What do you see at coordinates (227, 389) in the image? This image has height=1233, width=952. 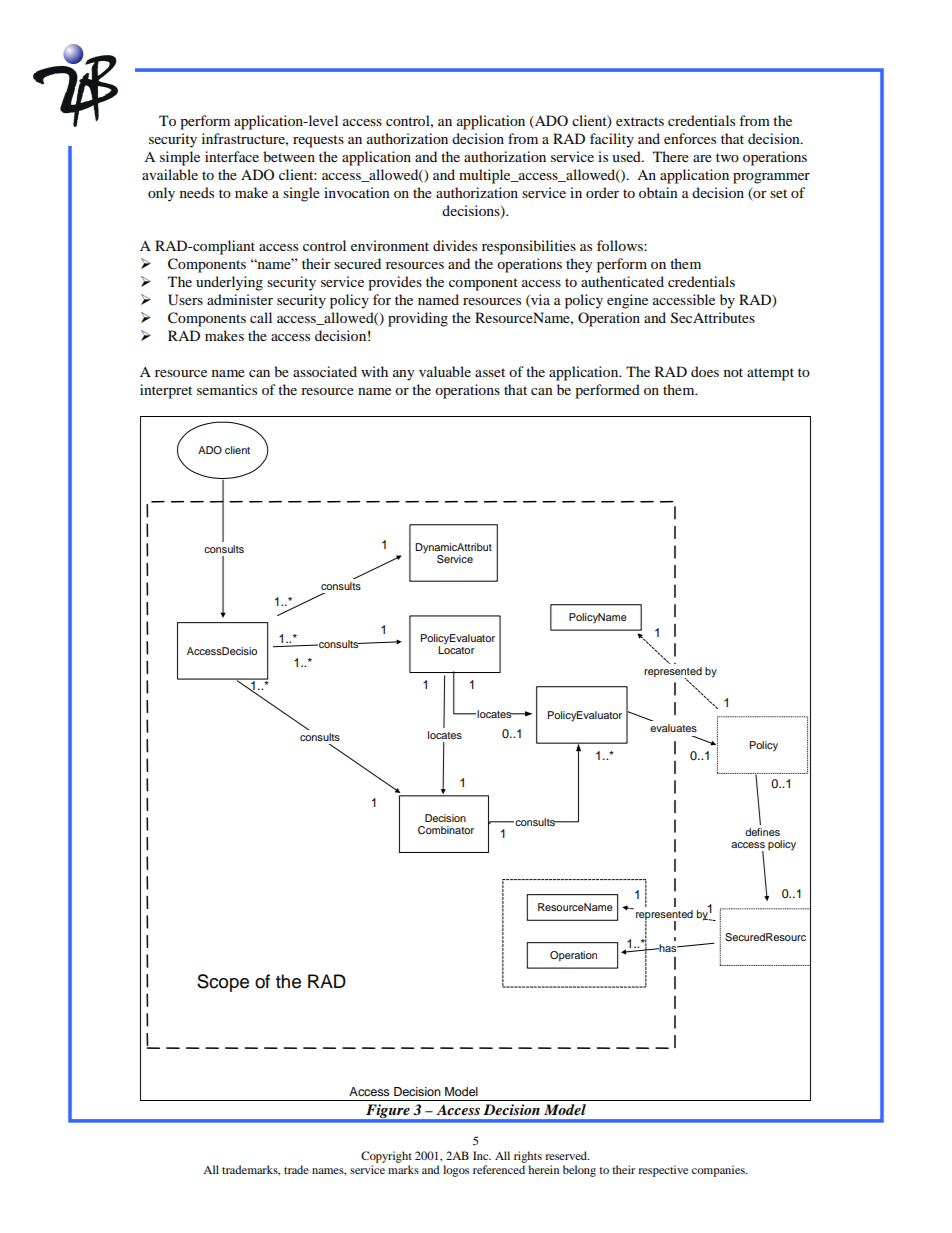 I see `semantics` at bounding box center [227, 389].
